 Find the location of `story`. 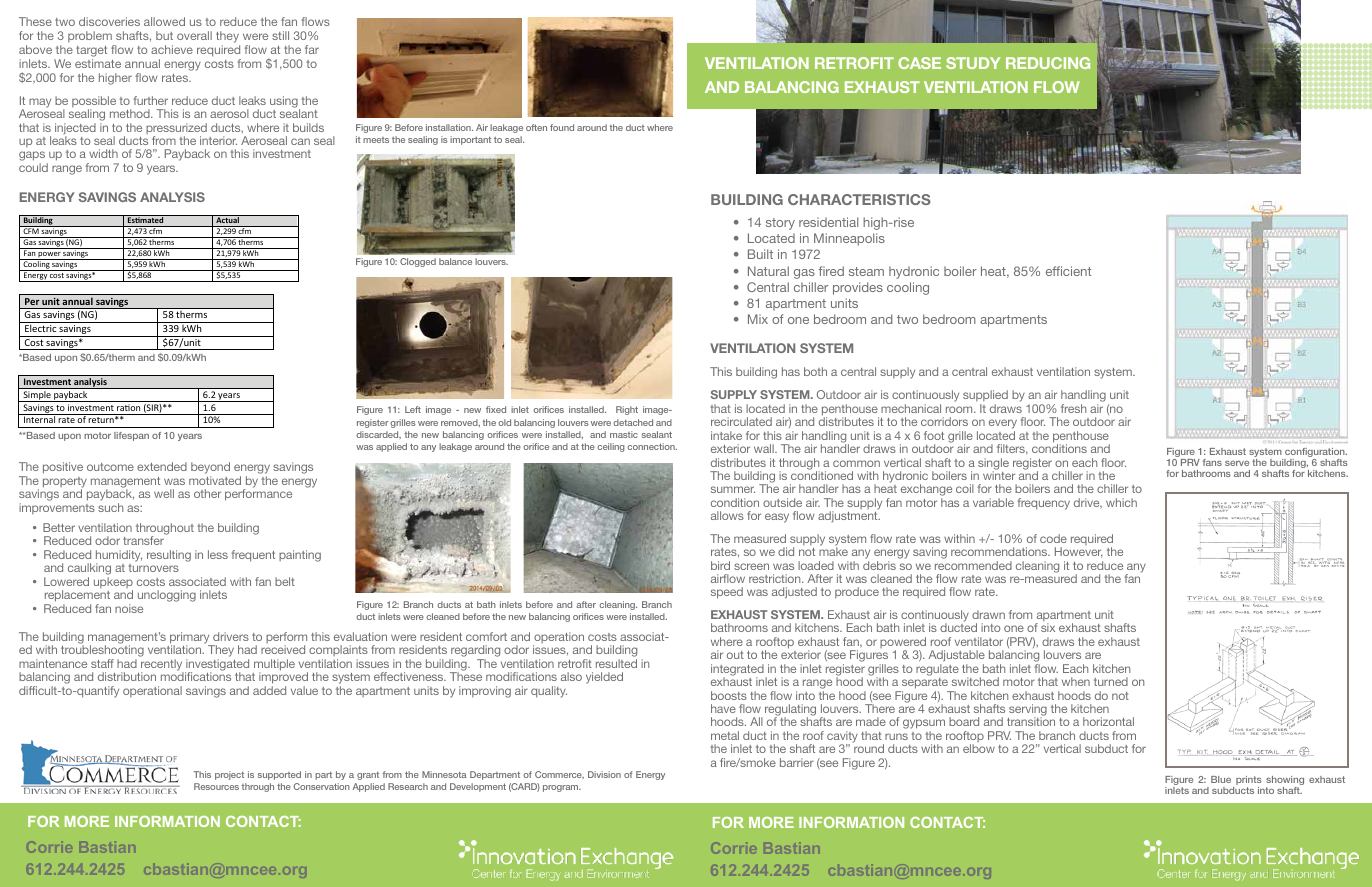

story is located at coordinates (780, 224).
